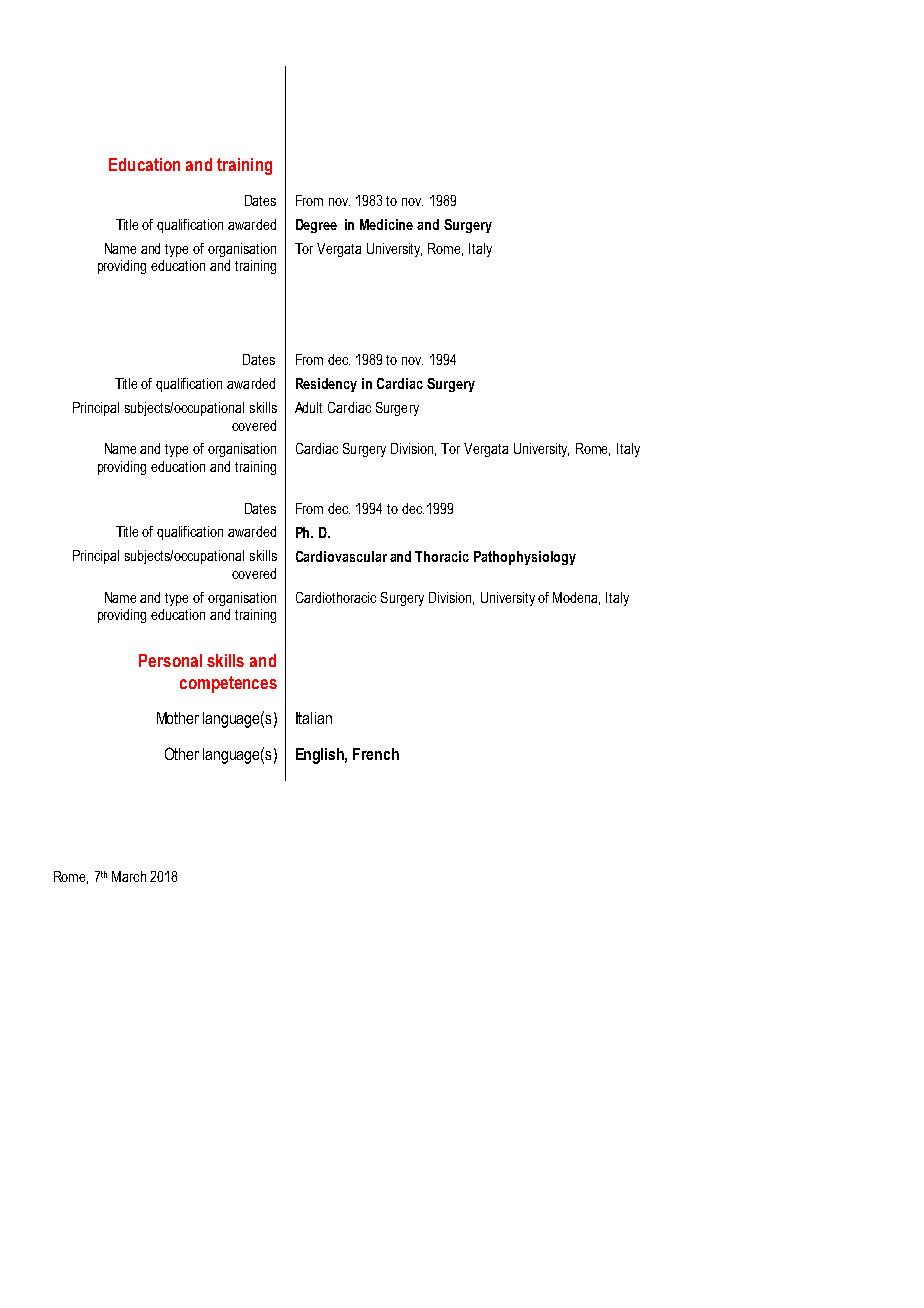  What do you see at coordinates (129, 876) in the screenshot?
I see `March` at bounding box center [129, 876].
